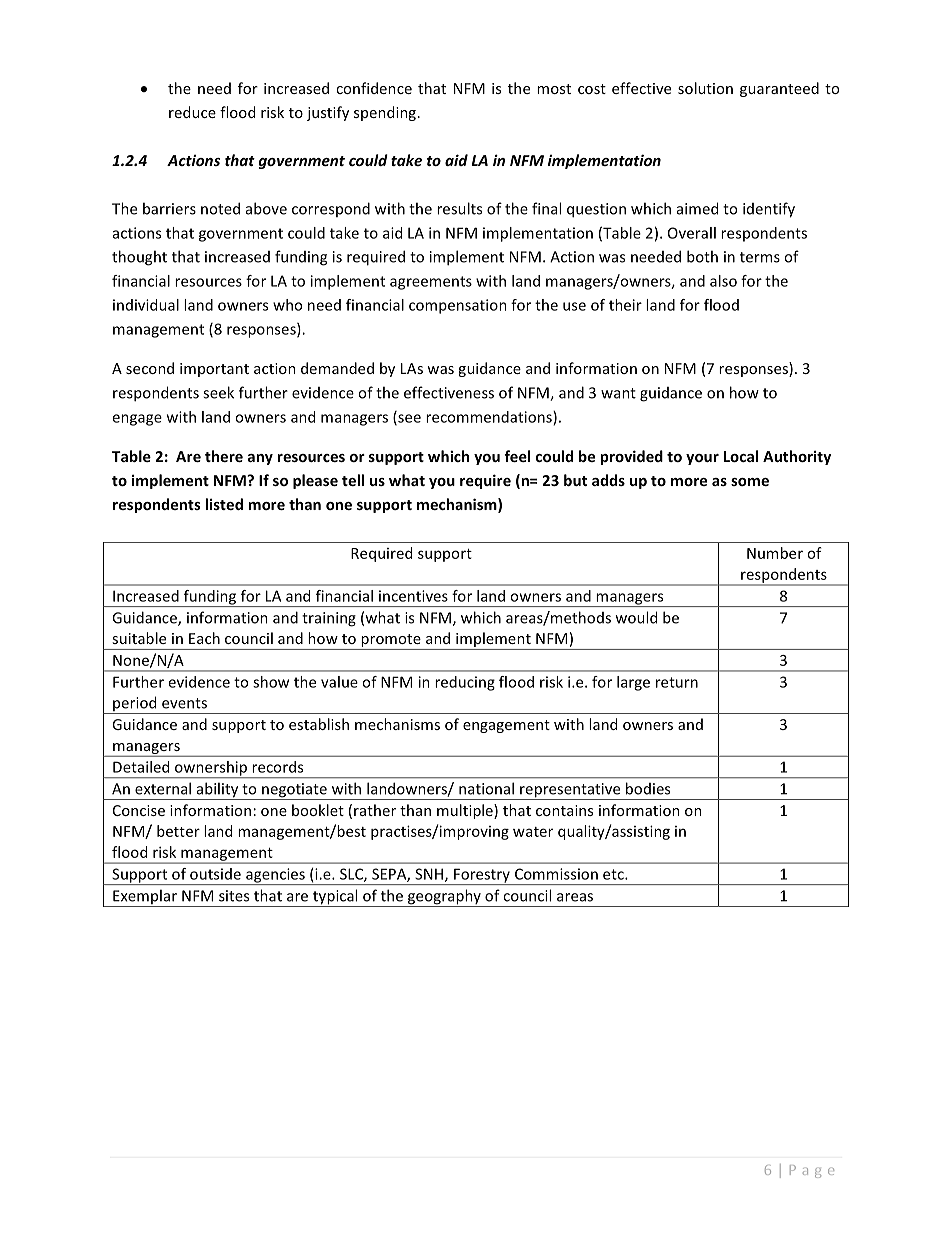 The image size is (952, 1233). What do you see at coordinates (490, 418) in the screenshot?
I see `recommendations` at bounding box center [490, 418].
